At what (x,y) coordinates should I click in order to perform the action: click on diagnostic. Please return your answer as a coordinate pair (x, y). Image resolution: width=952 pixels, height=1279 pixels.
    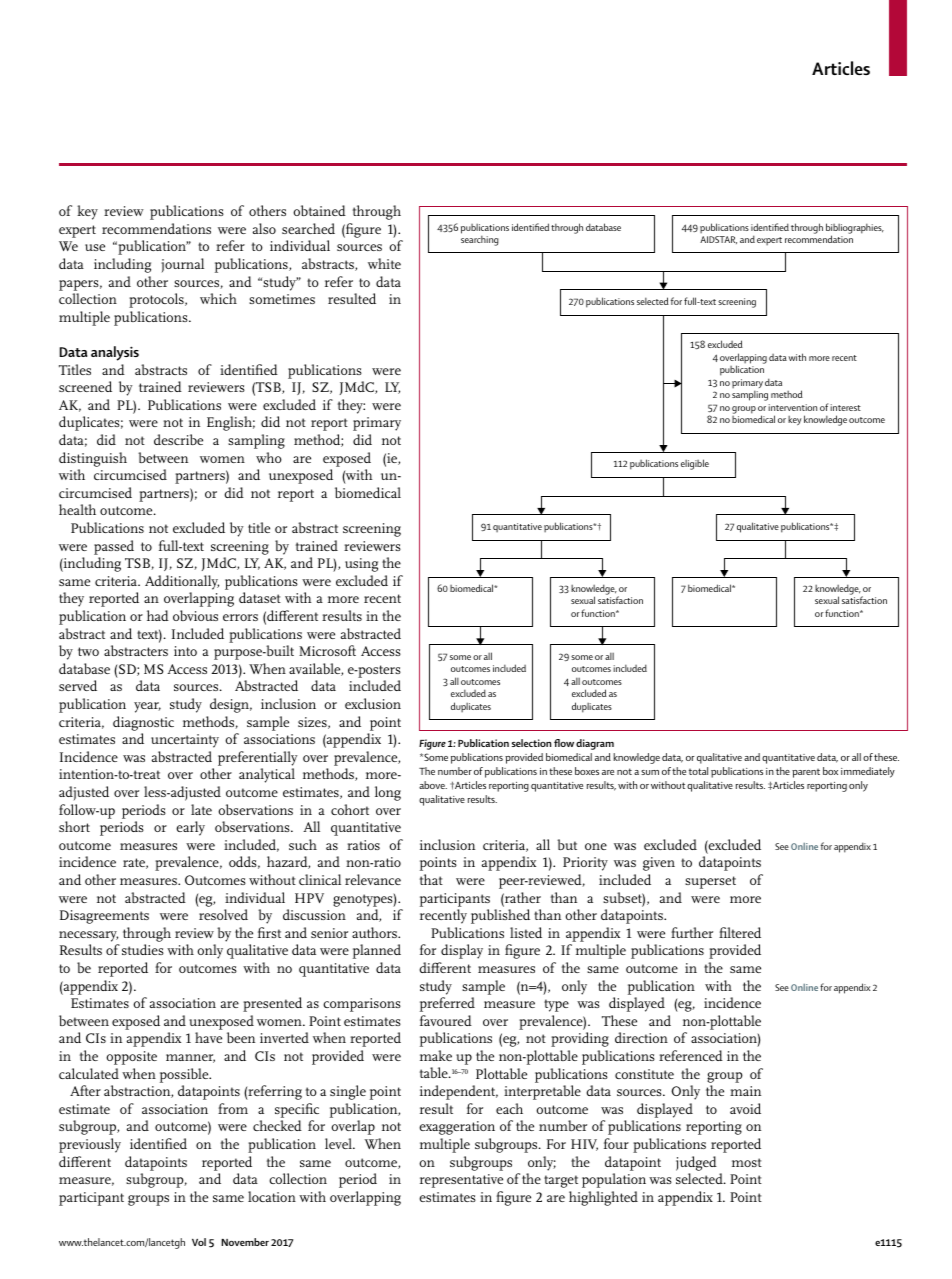
    Looking at the image, I should click on (143, 723).
